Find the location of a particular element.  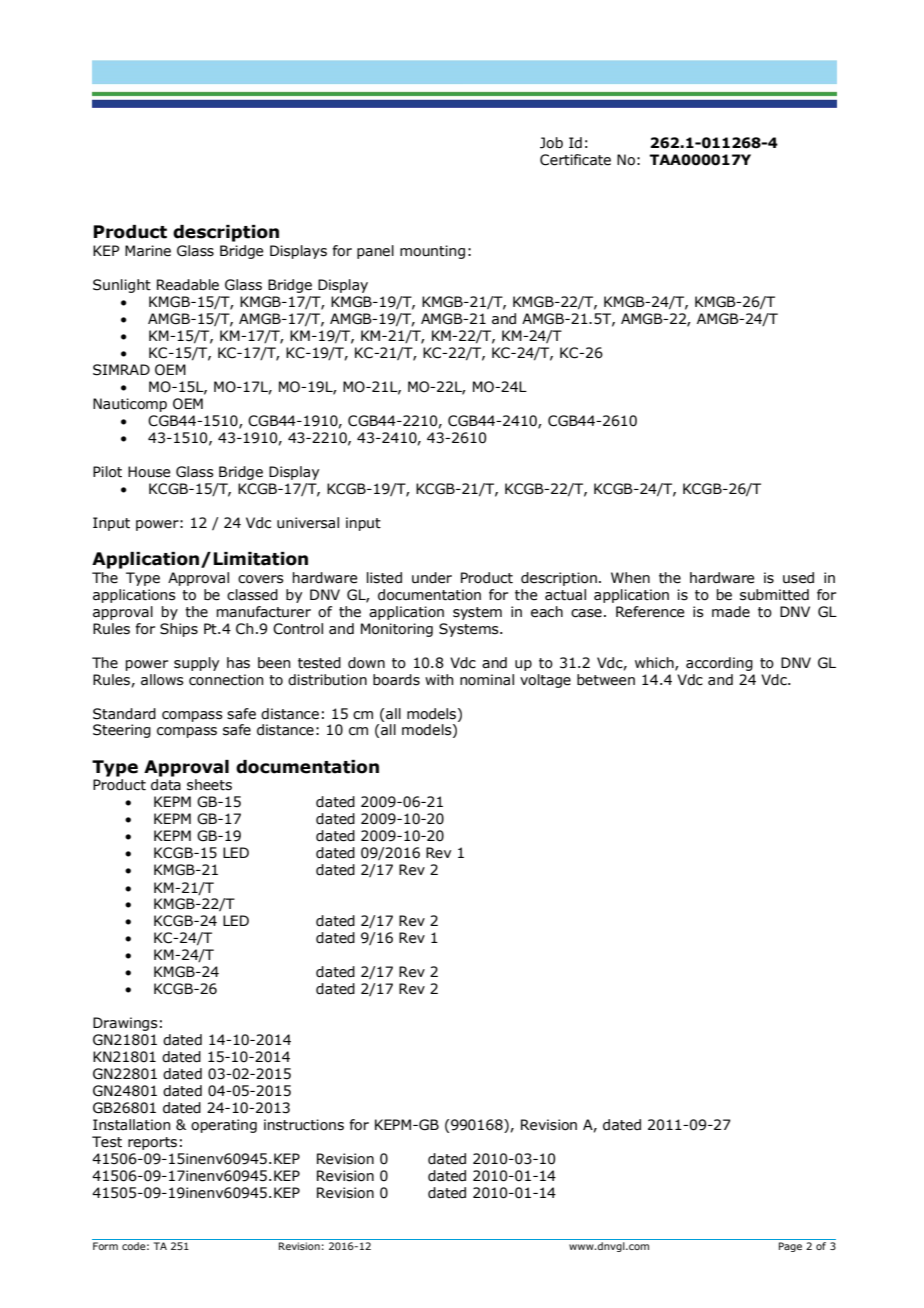

House is located at coordinates (149, 472).
